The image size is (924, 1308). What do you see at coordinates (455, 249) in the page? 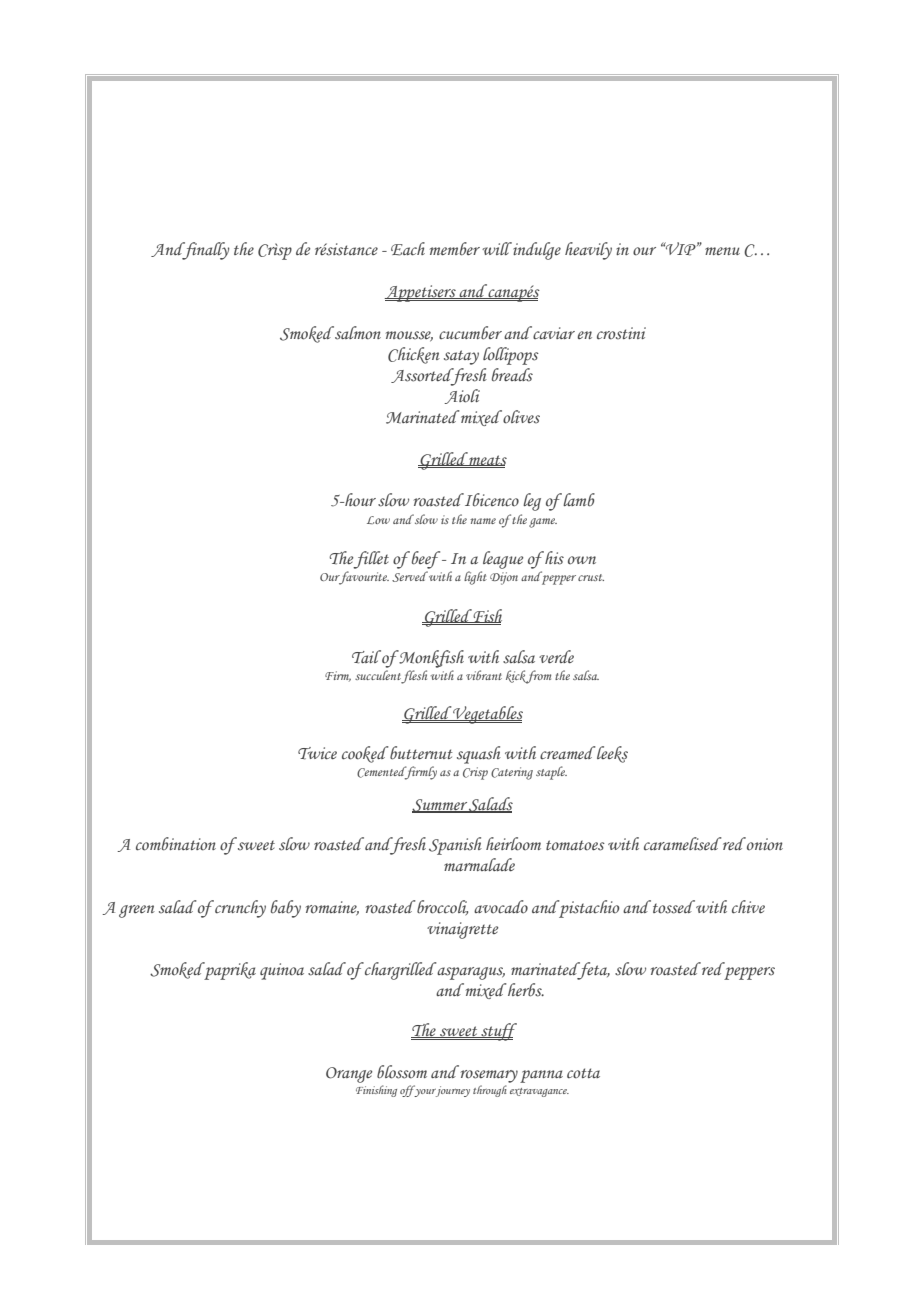
I see `member` at bounding box center [455, 249].
